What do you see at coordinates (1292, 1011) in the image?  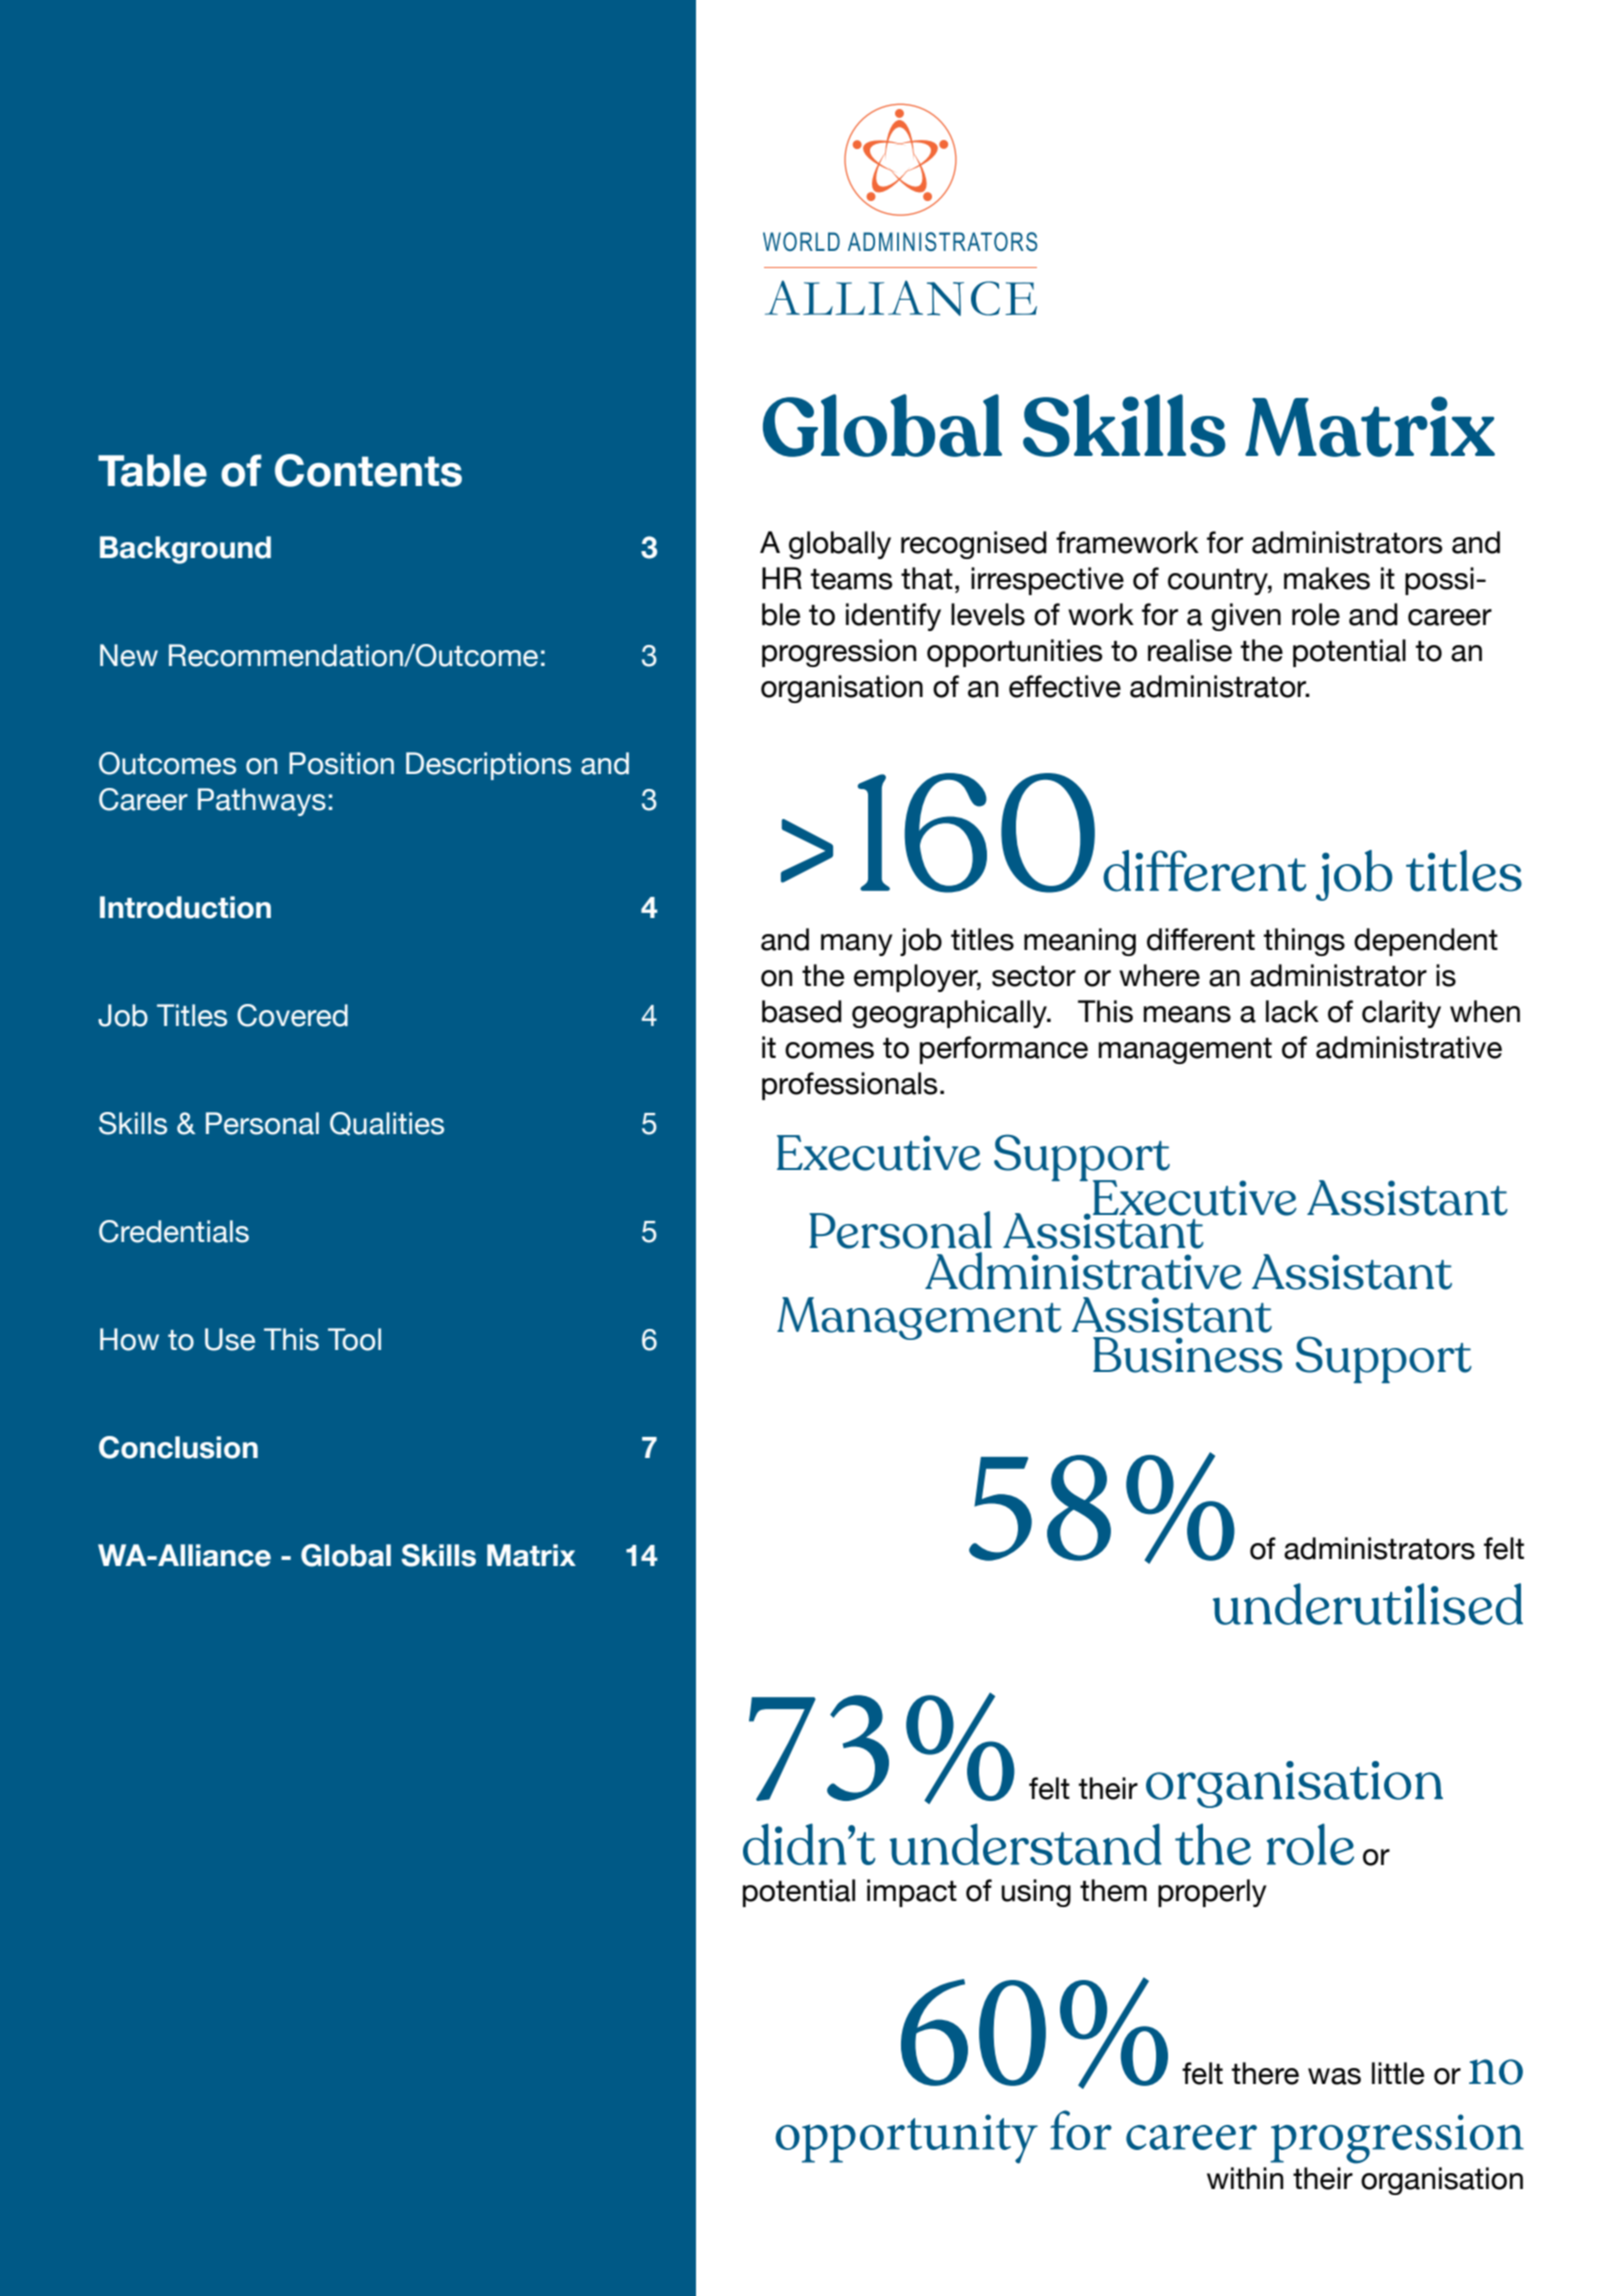 I see `lack` at bounding box center [1292, 1011].
